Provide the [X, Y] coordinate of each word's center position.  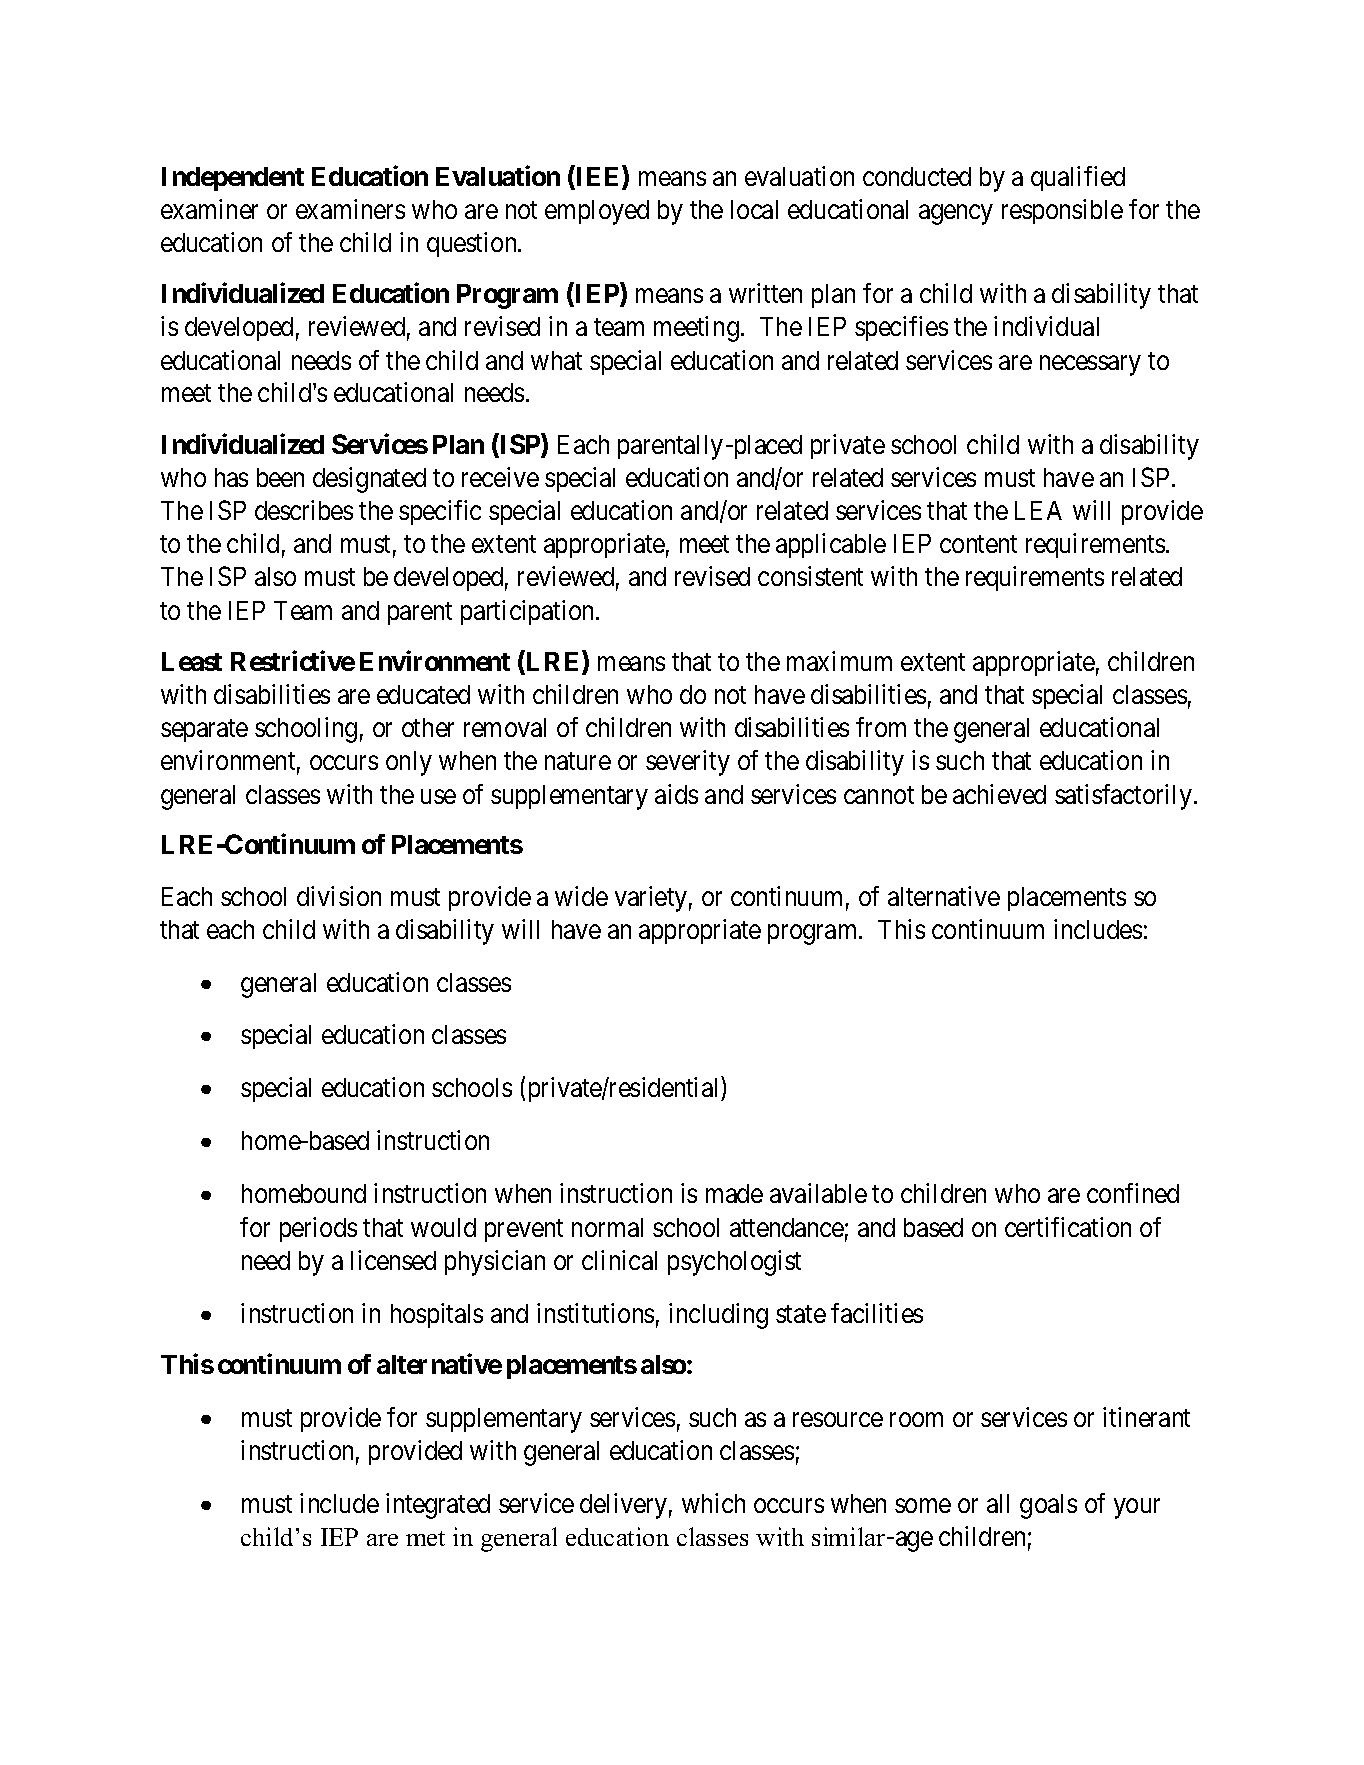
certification [1068, 1227]
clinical [619, 1260]
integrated [438, 1506]
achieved [999, 794]
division [339, 896]
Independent [233, 179]
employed [597, 212]
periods [318, 1229]
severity [688, 763]
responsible [1062, 211]
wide [581, 896]
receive [500, 477]
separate [204, 730]
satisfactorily [1123, 797]
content [978, 544]
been [280, 477]
